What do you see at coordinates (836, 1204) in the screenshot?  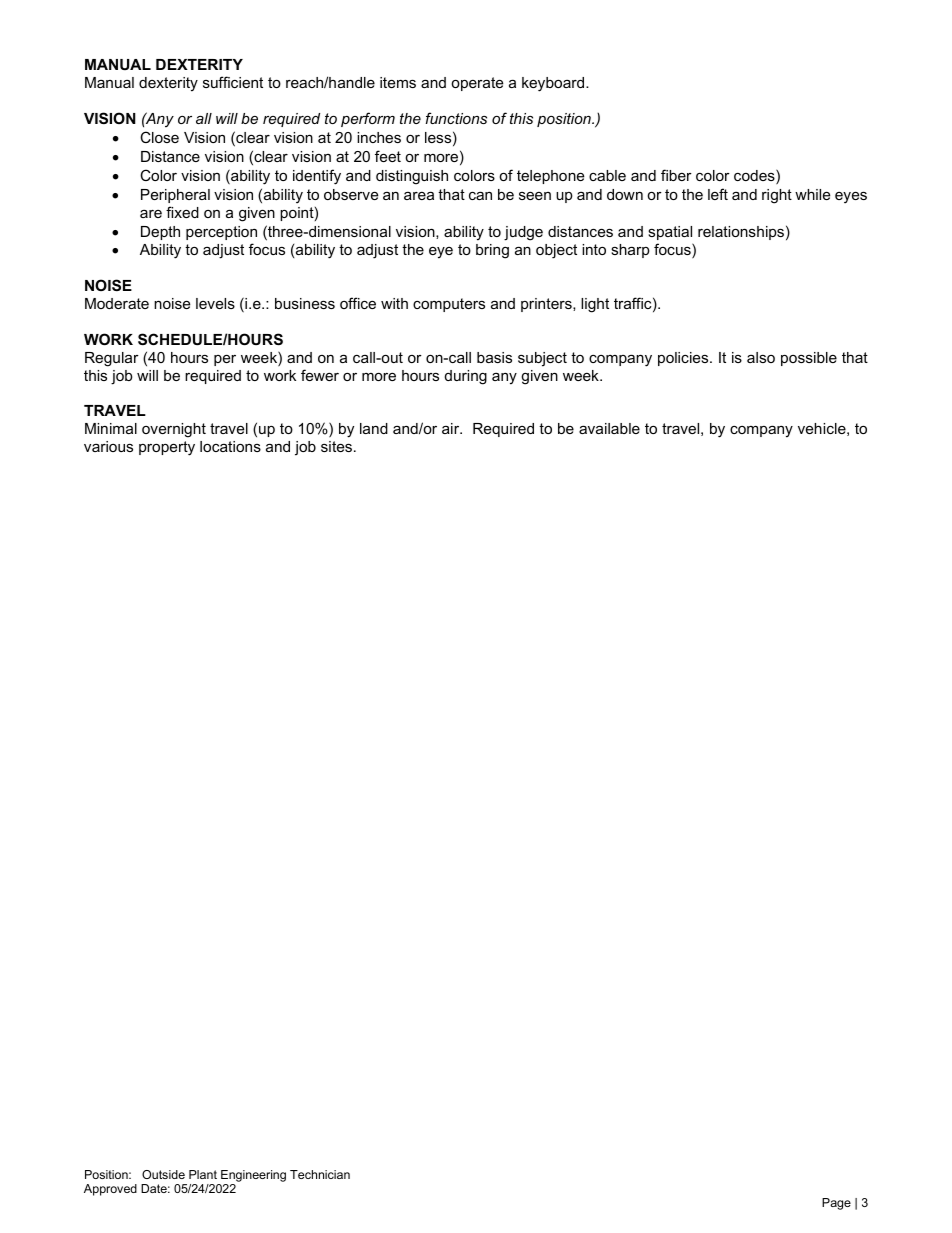 I see `Page` at bounding box center [836, 1204].
